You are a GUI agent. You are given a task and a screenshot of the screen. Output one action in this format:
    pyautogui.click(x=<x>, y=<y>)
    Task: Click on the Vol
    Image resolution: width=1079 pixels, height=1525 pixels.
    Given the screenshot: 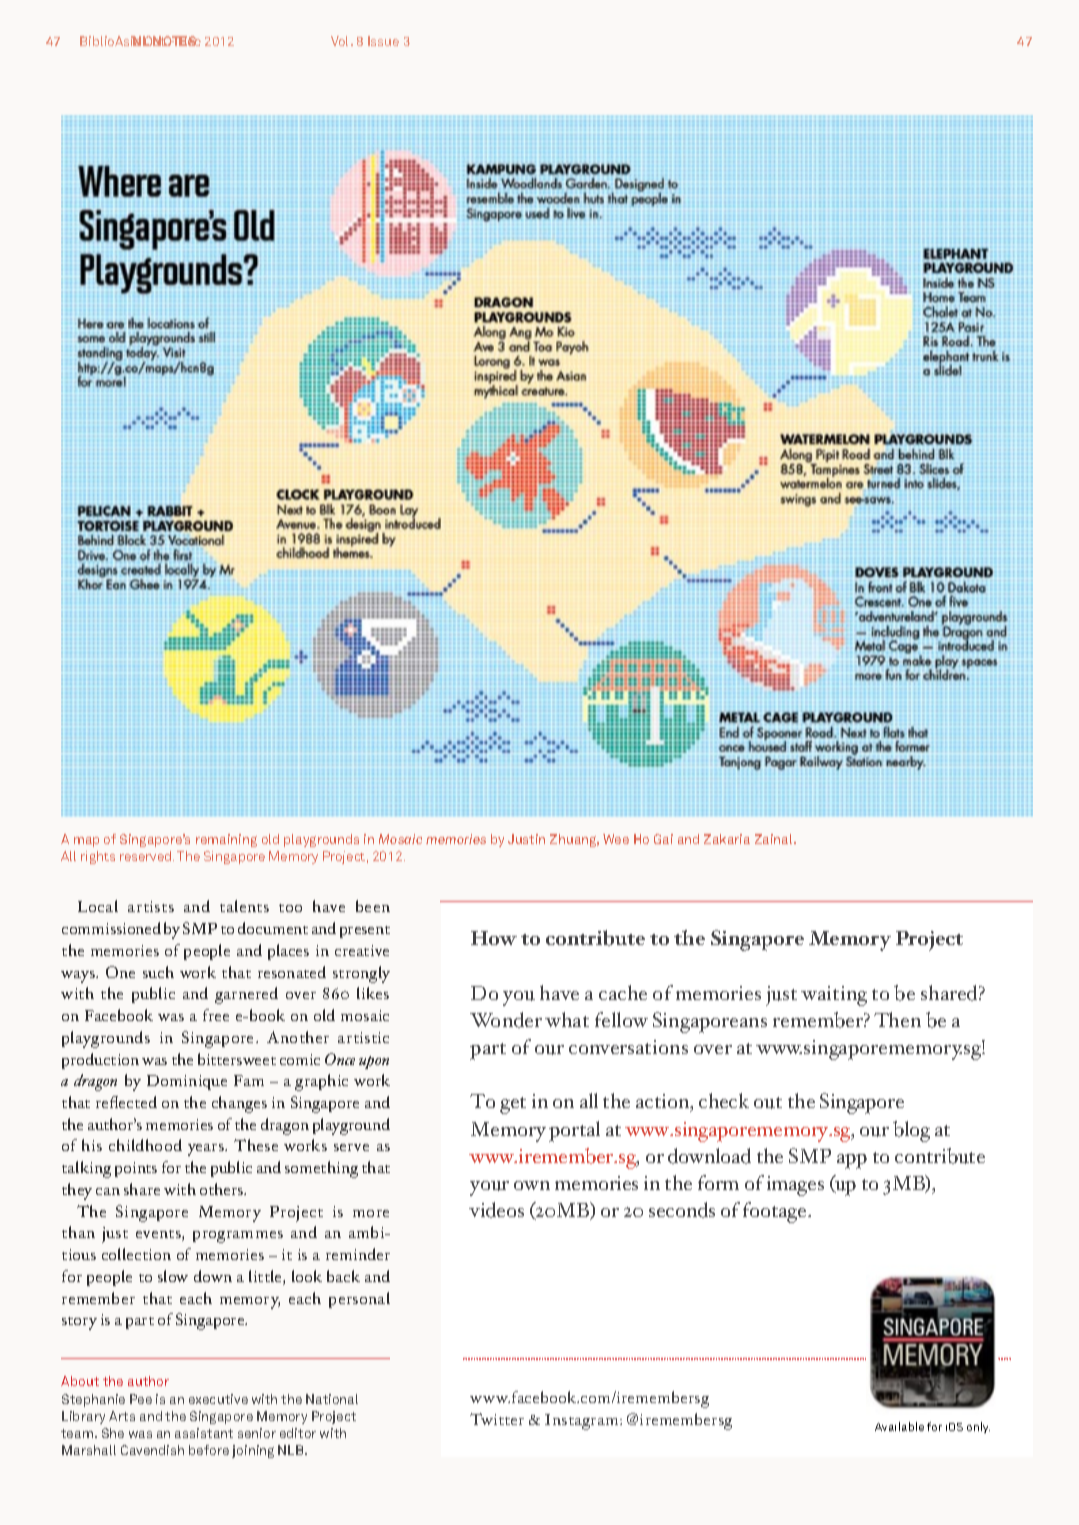 What is the action you would take?
    pyautogui.click(x=341, y=41)
